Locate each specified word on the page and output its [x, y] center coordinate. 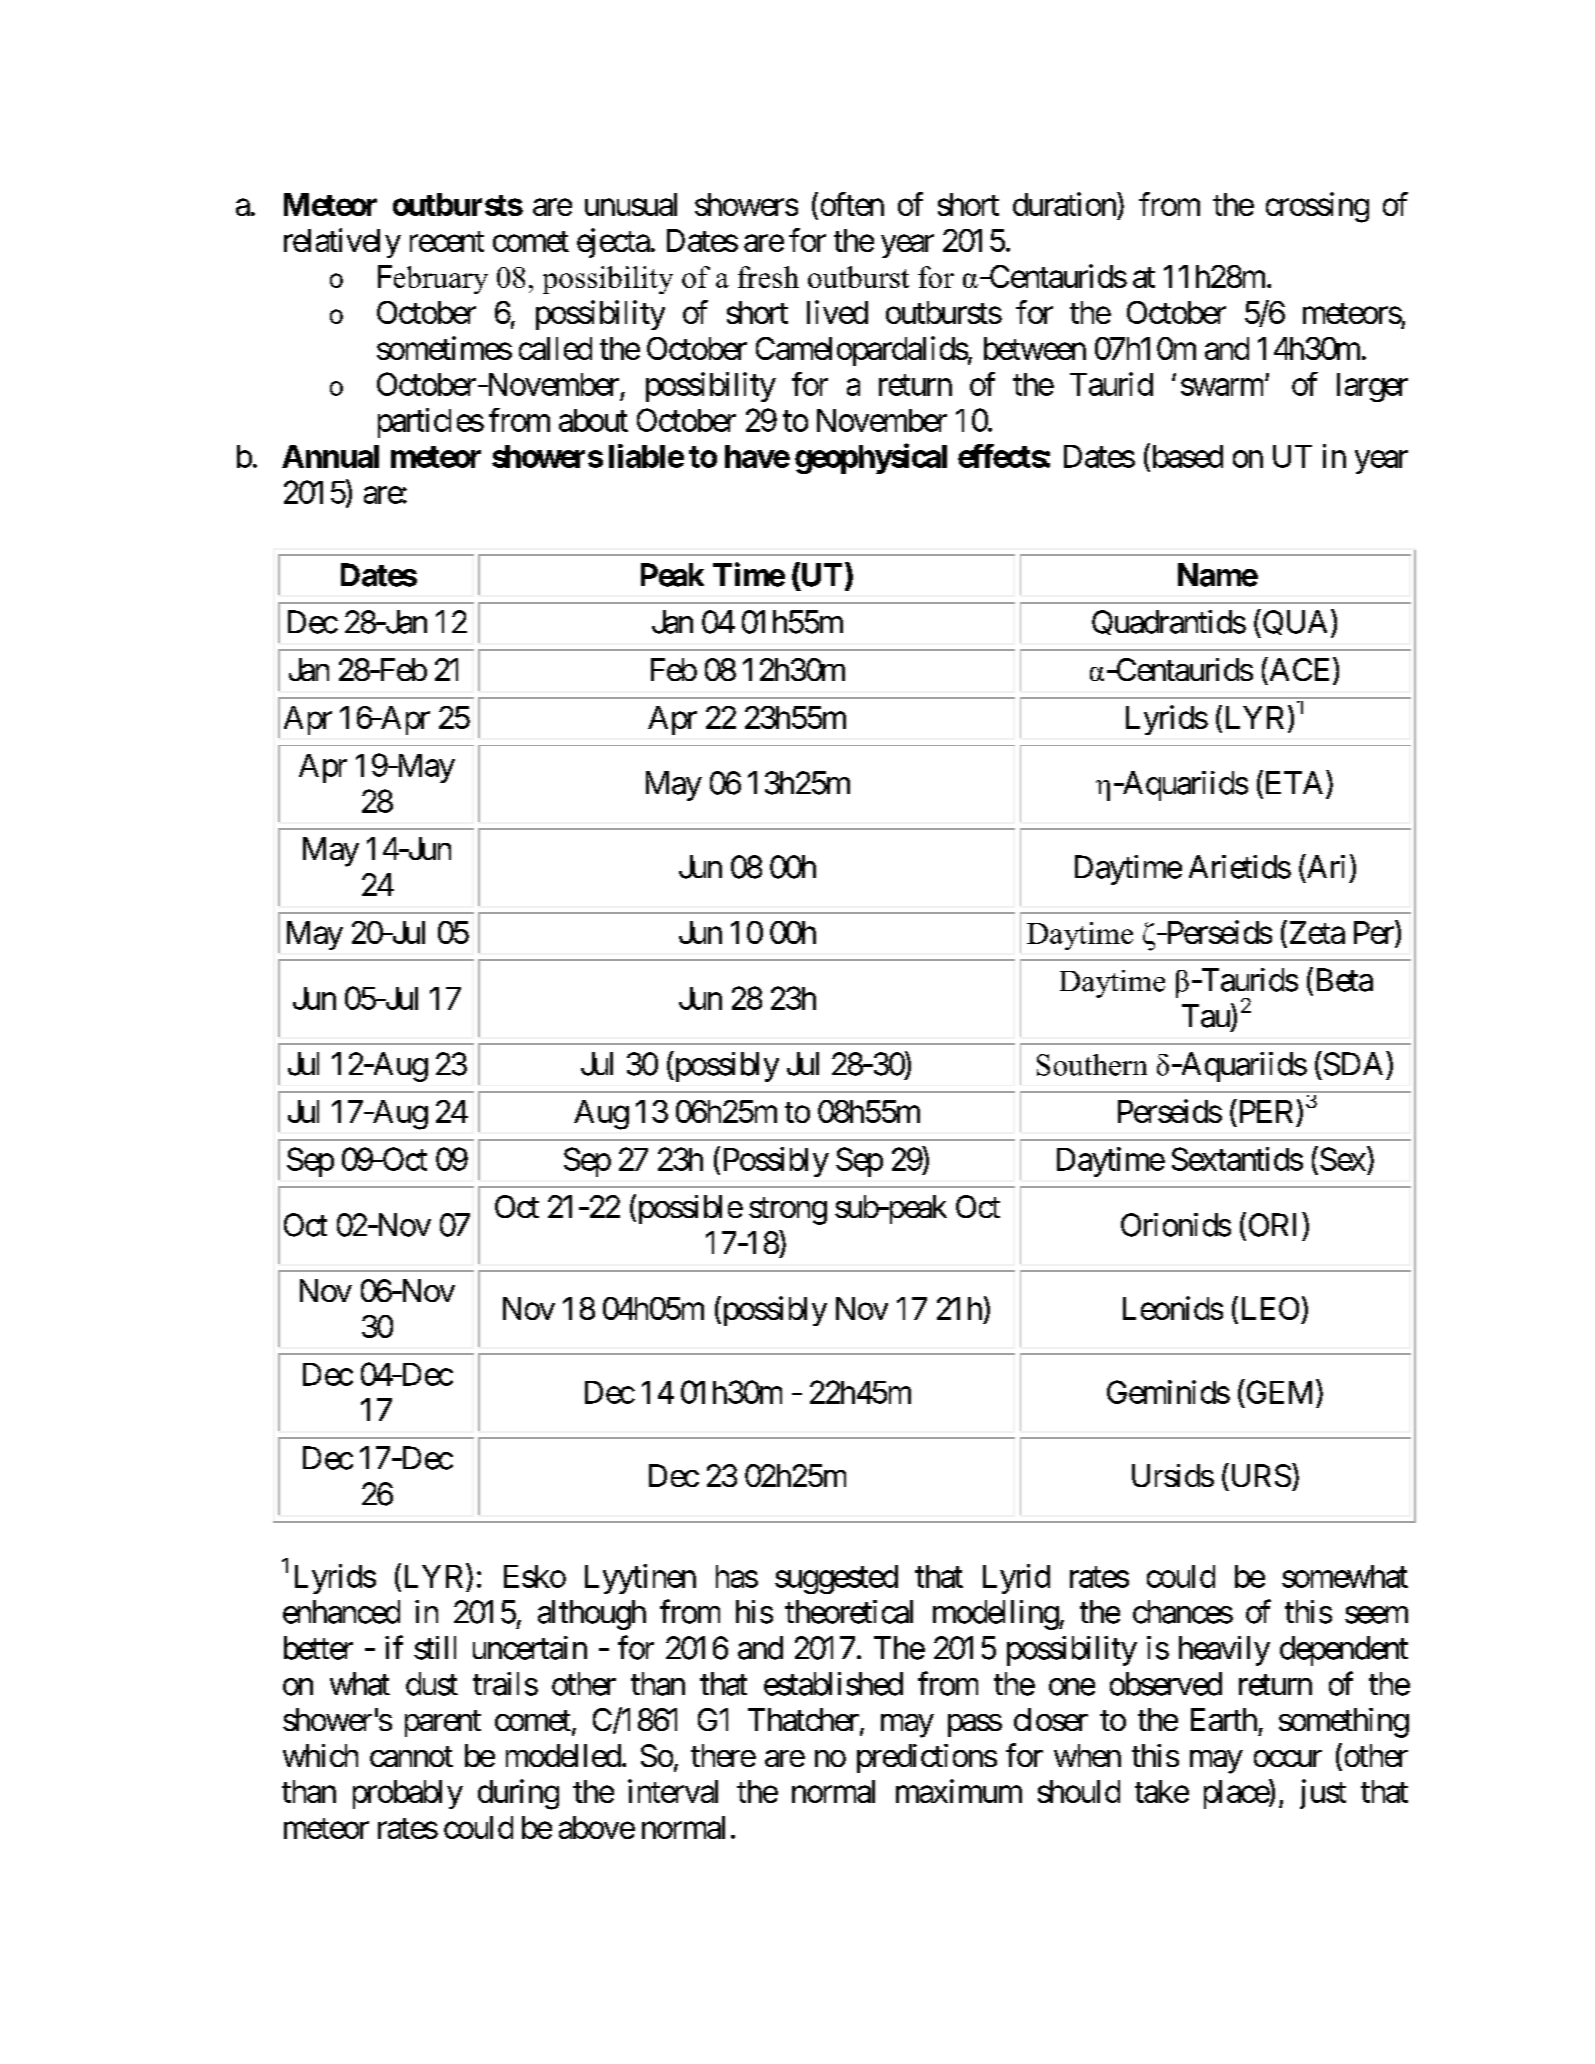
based [1186, 456]
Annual [330, 456]
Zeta [1315, 934]
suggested [836, 1579]
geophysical [871, 458]
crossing [1317, 207]
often [852, 204]
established [833, 1684]
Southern [1092, 1065]
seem [1376, 1615]
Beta [1342, 980]
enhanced [341, 1612]
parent [443, 1723]
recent [447, 241]
